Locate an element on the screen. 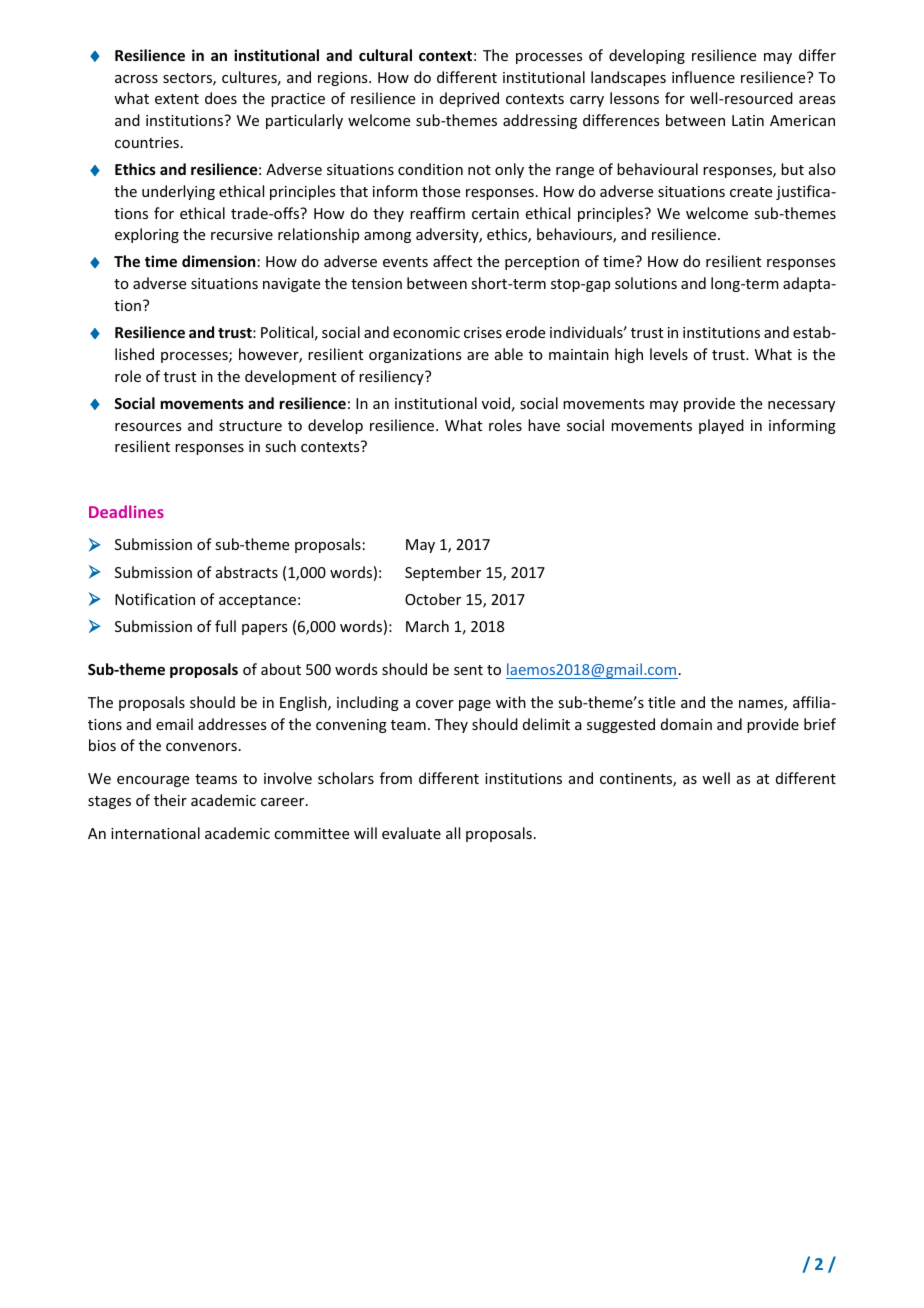 This screenshot has height=1308, width=924. levels is located at coordinates (669, 354).
